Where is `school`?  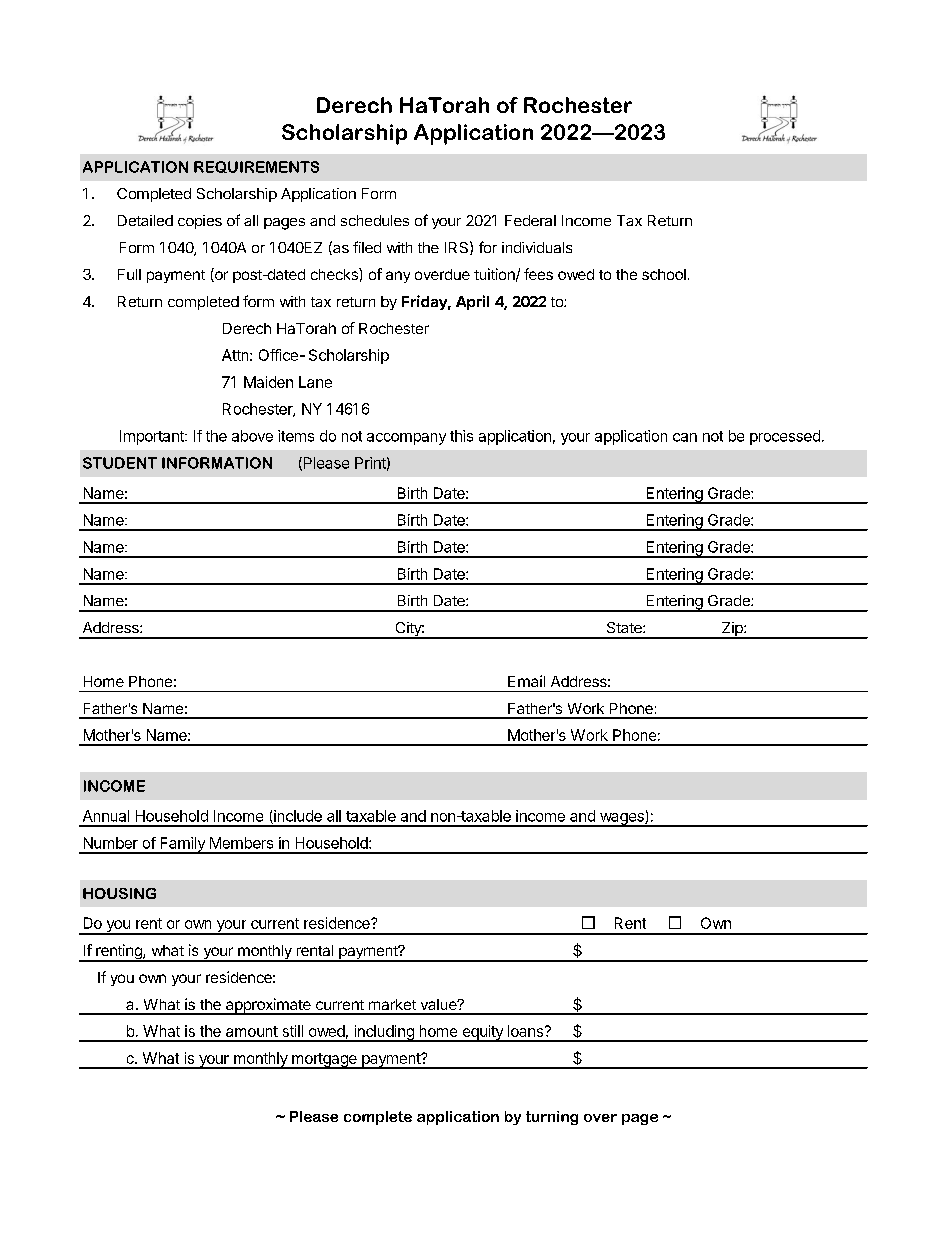
school is located at coordinates (664, 274).
